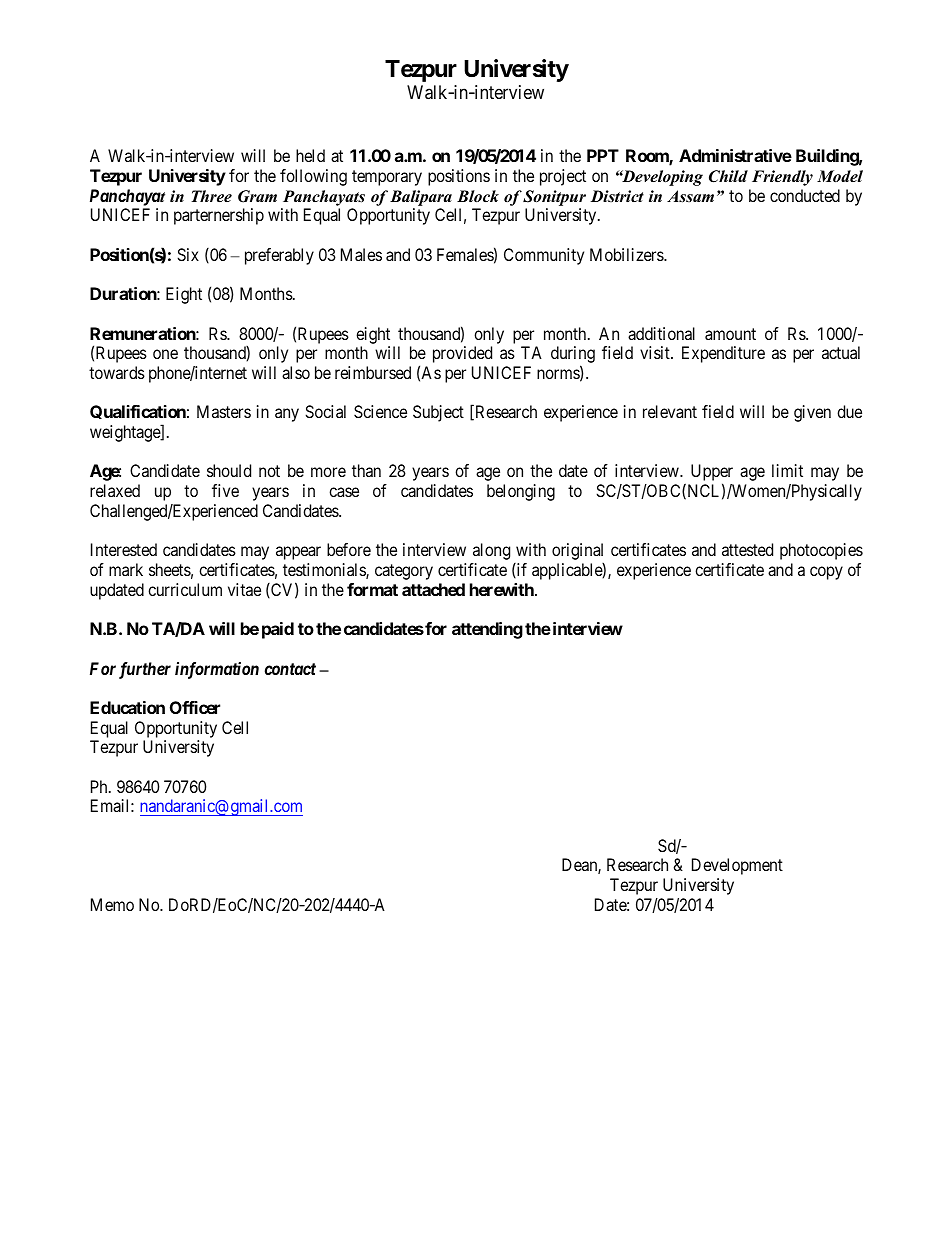  What do you see at coordinates (826, 573) in the page?
I see `copy` at bounding box center [826, 573].
